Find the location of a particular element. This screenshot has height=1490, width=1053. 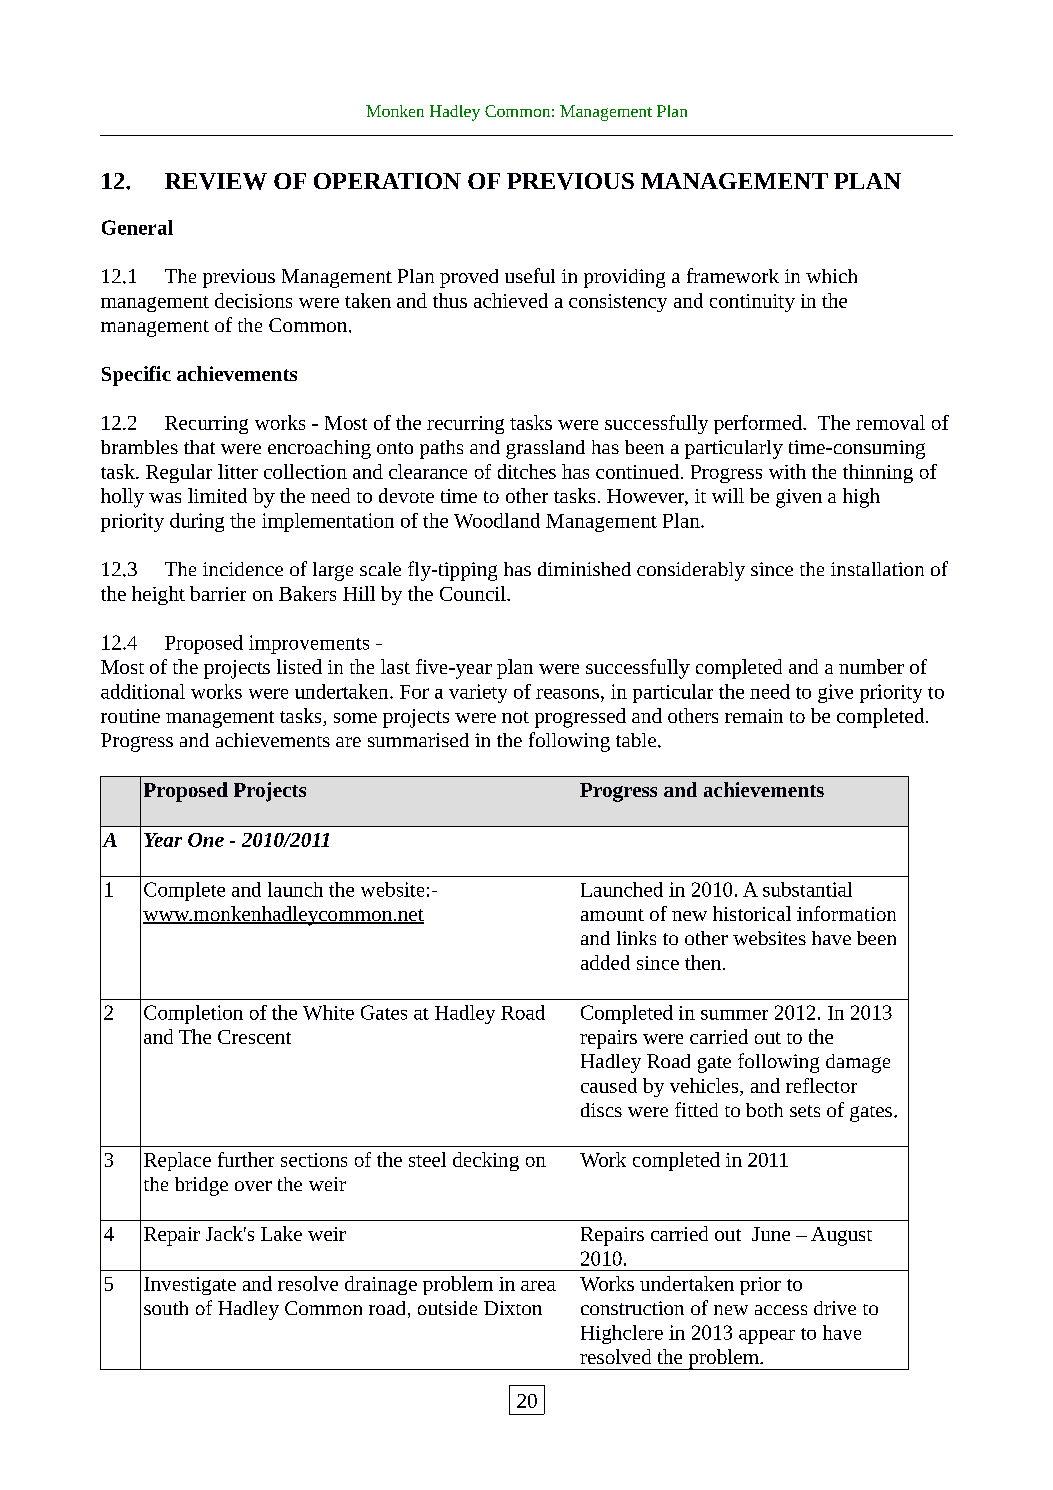

useful is located at coordinates (530, 275).
